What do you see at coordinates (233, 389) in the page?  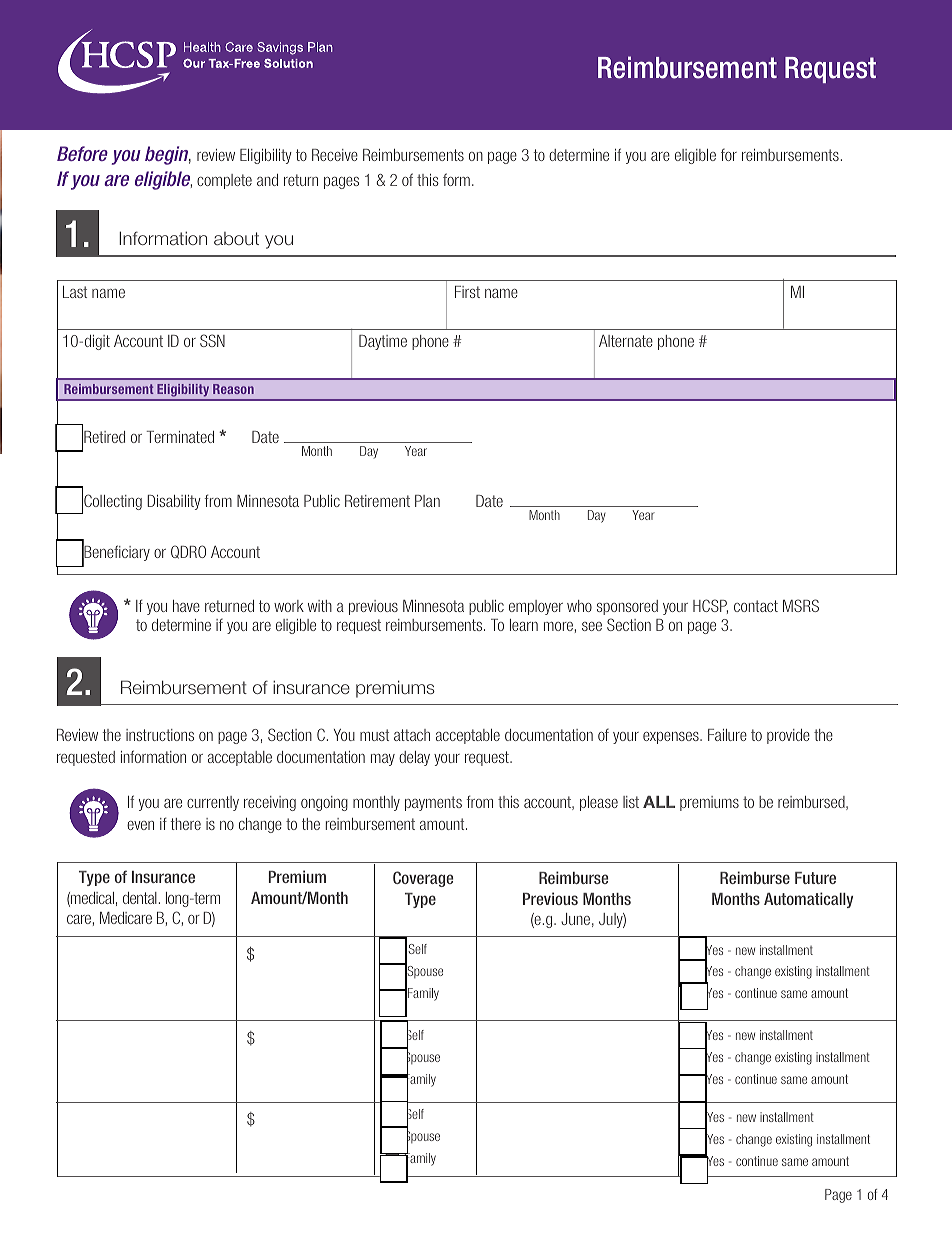 I see `Reason` at bounding box center [233, 389].
